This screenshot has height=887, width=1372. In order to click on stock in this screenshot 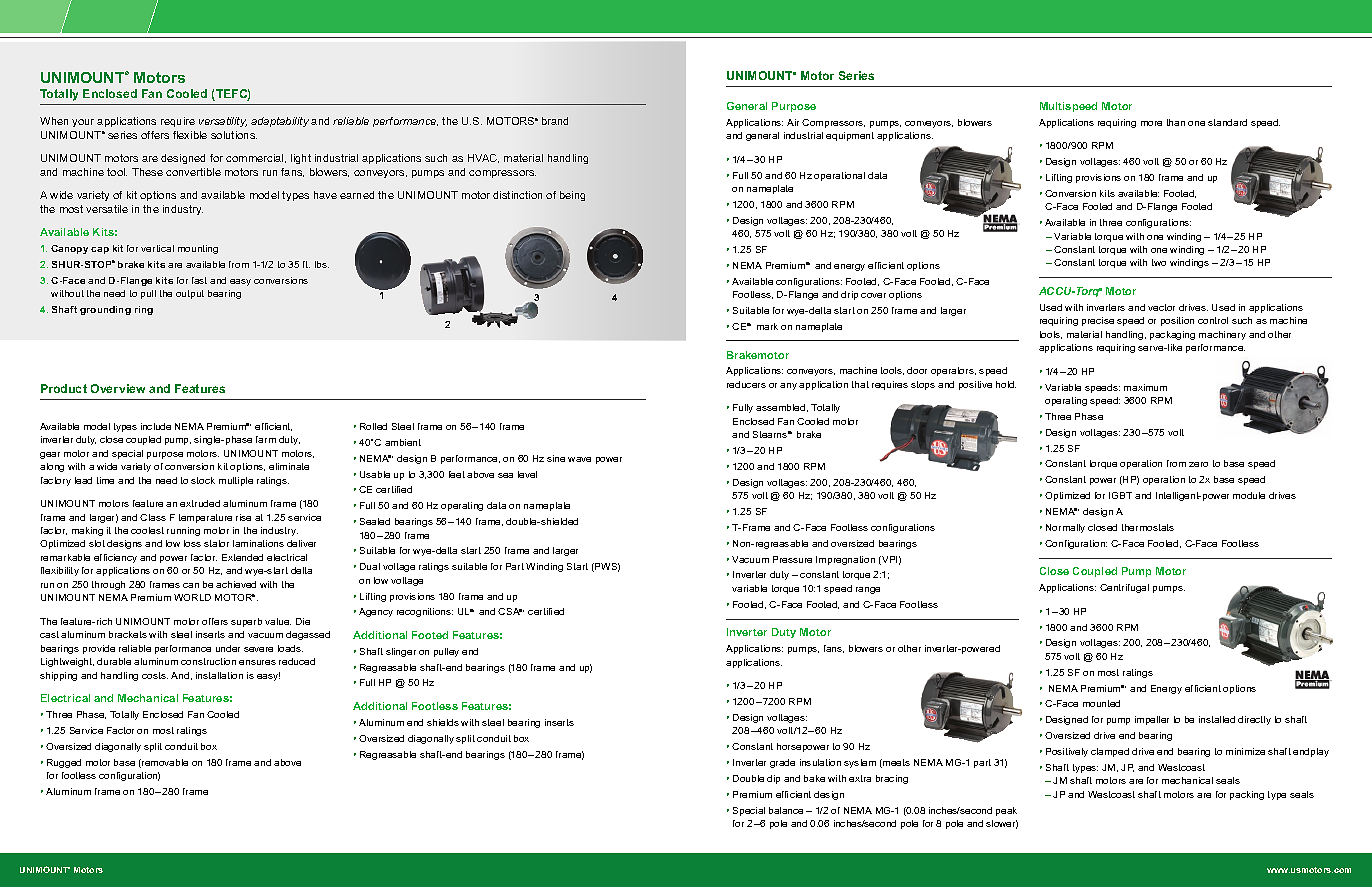, I will do `click(203, 480)`.
